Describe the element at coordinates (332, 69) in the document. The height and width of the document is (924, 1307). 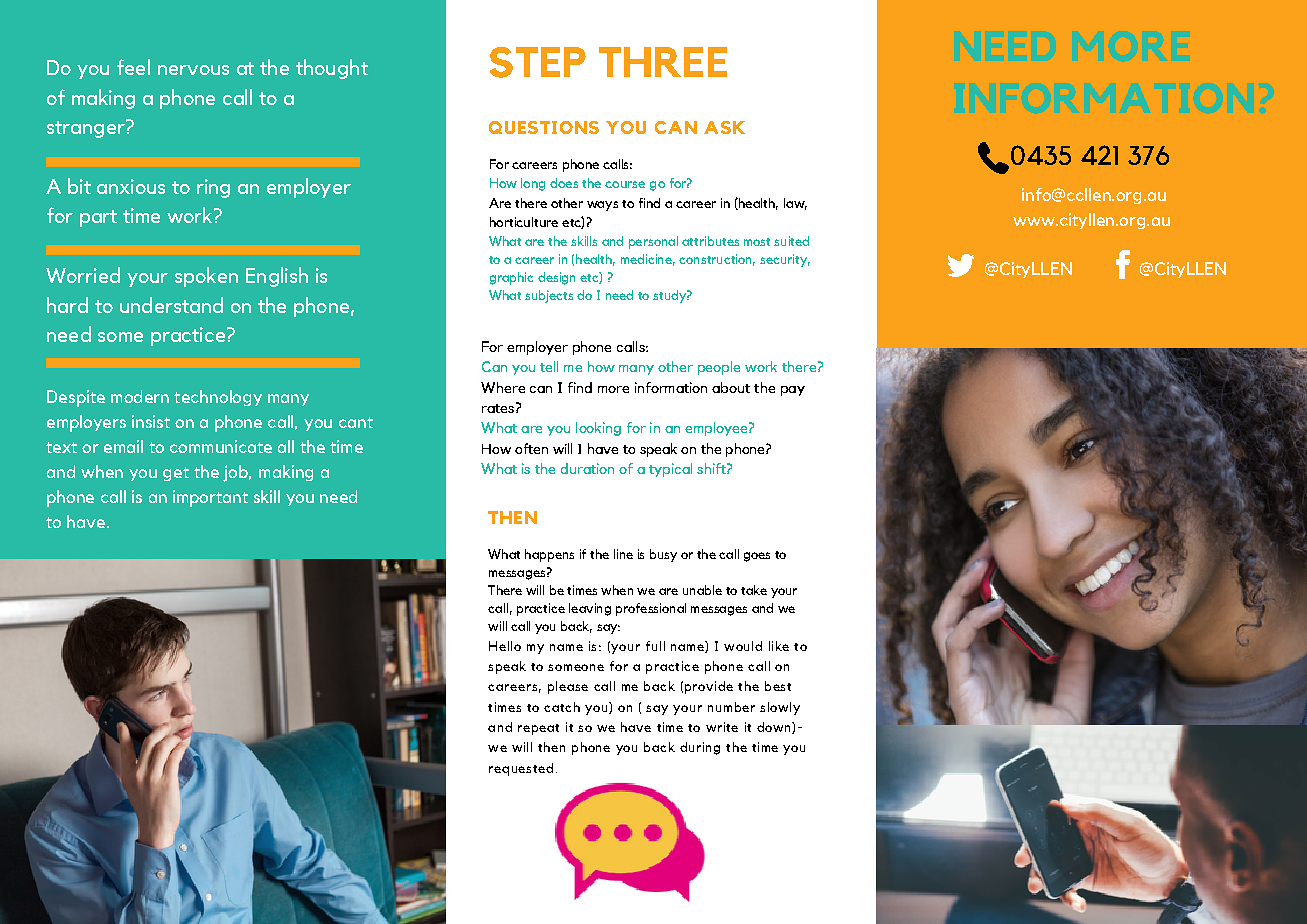
I see `thought` at that location.
